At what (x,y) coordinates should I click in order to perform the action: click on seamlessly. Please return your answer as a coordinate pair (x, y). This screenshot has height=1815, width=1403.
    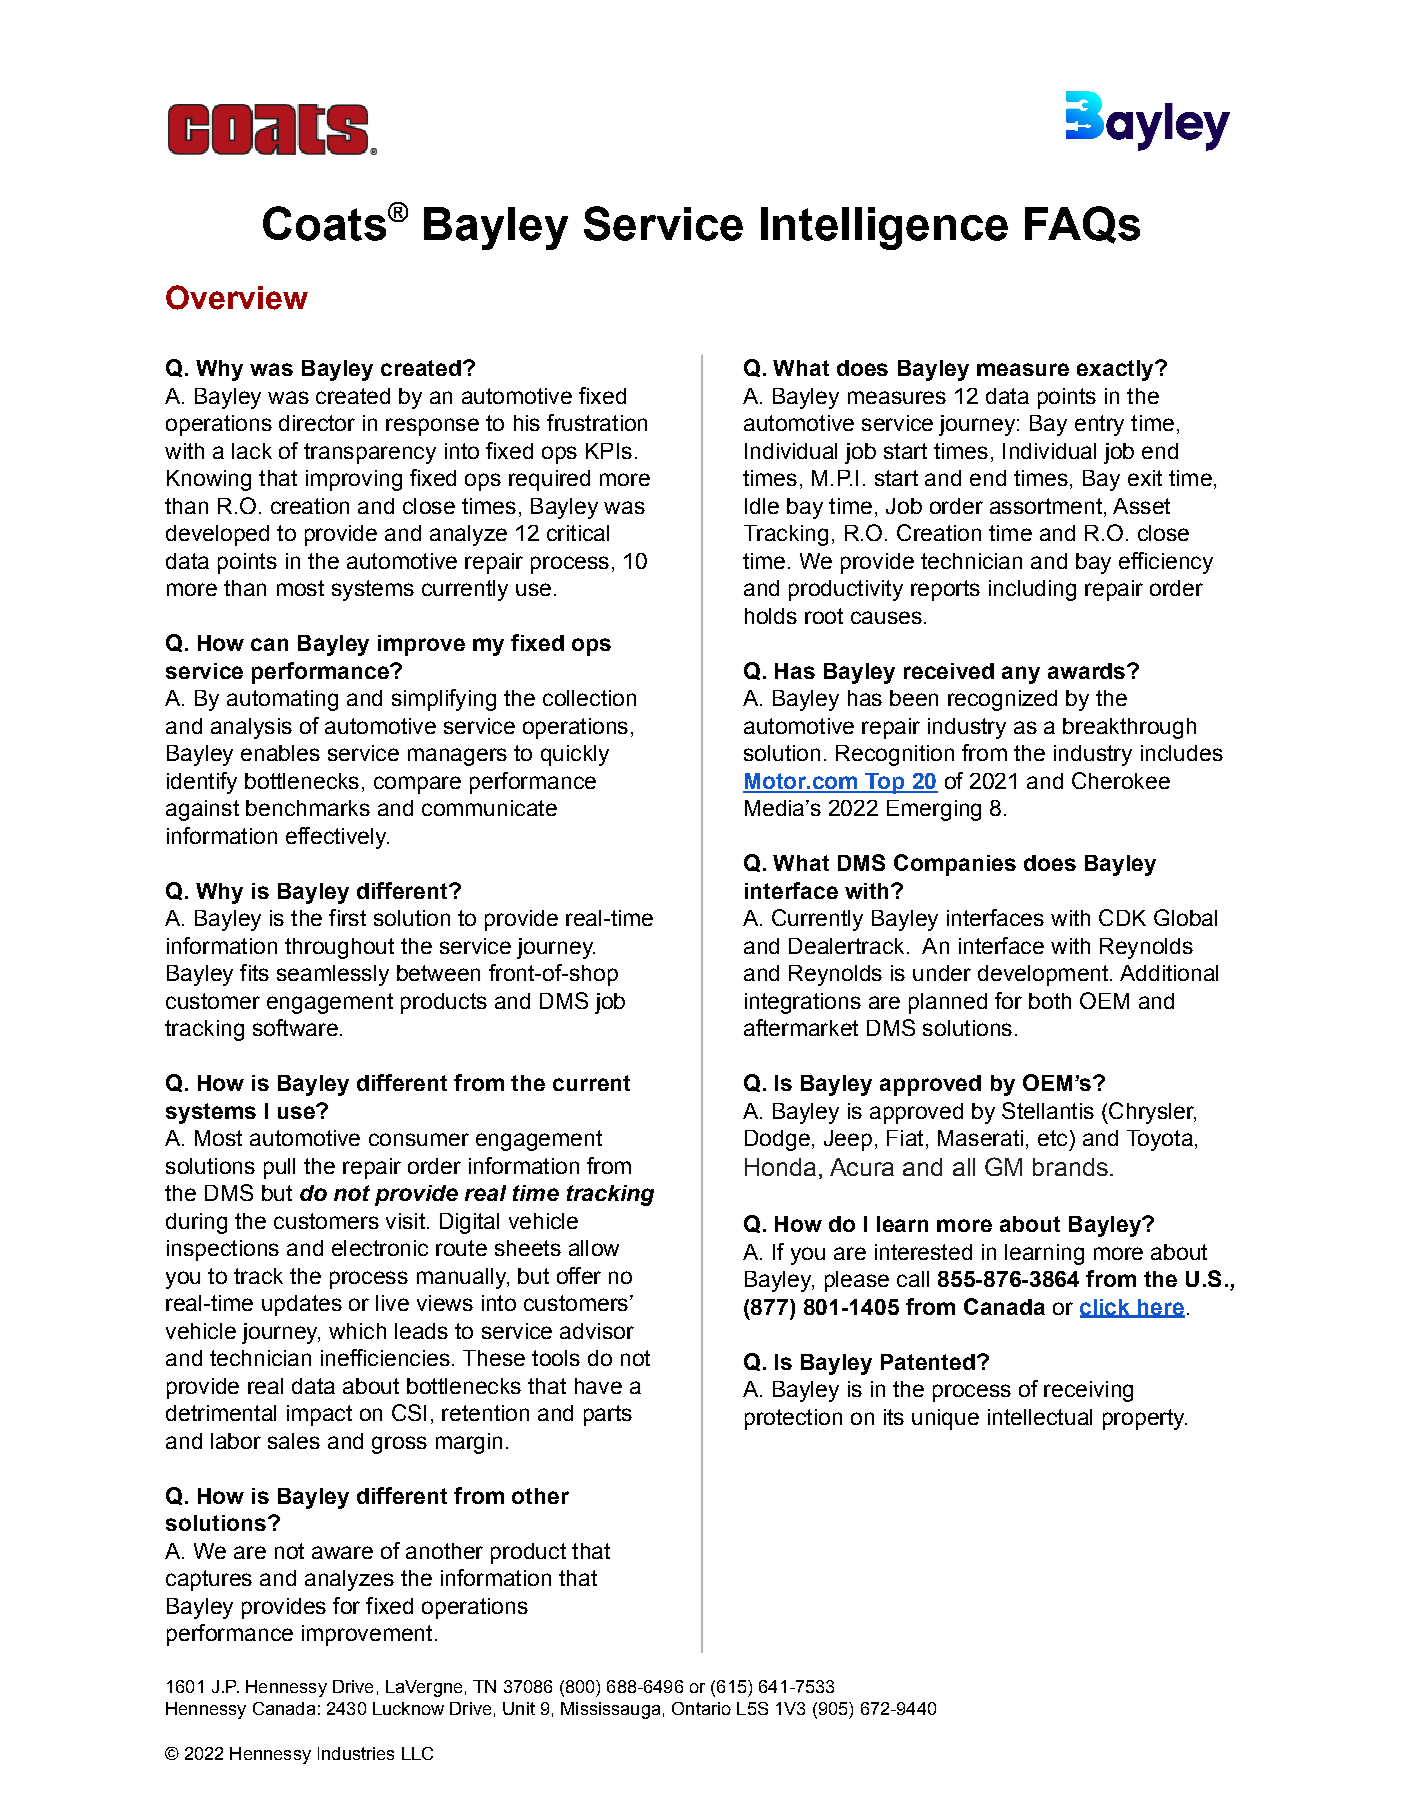
    Looking at the image, I should click on (333, 975).
